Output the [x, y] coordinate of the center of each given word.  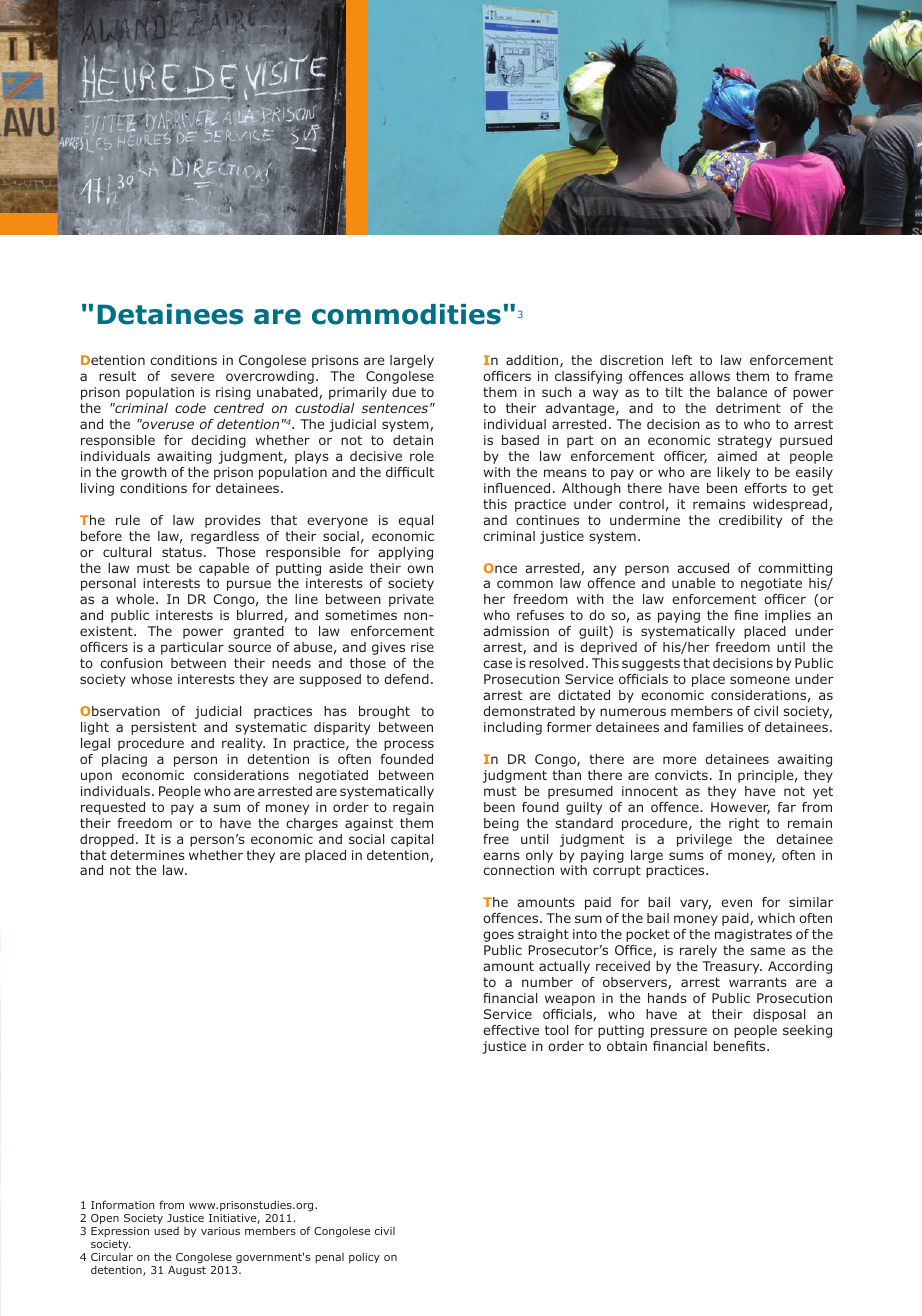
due [404, 392]
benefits [741, 1046]
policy [364, 1257]
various [220, 1231]
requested [113, 808]
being [501, 824]
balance [742, 392]
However [740, 808]
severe [192, 377]
